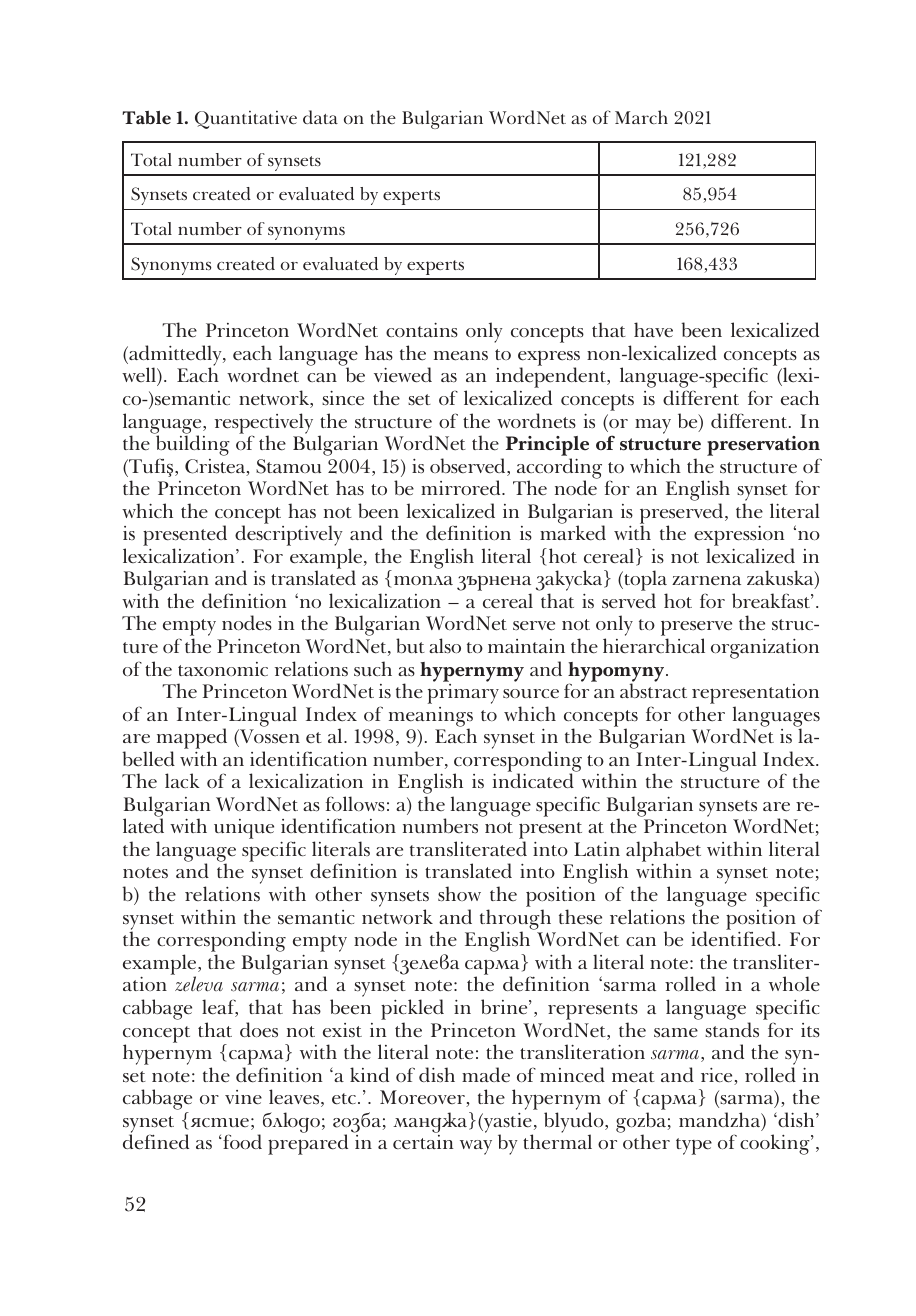  Describe the element at coordinates (663, 852) in the page. I see `alphabet` at that location.
